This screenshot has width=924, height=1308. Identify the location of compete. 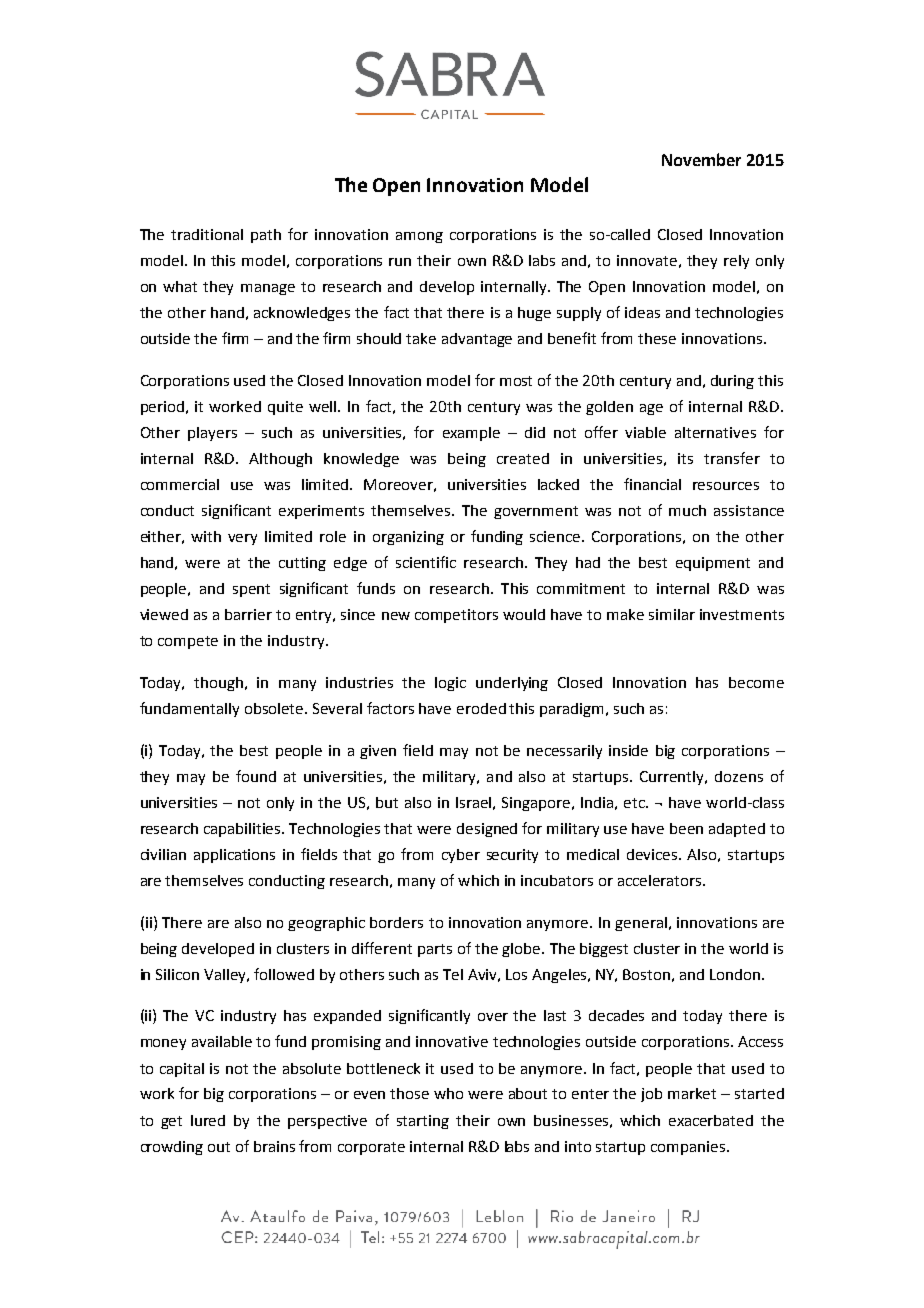
(188, 642).
